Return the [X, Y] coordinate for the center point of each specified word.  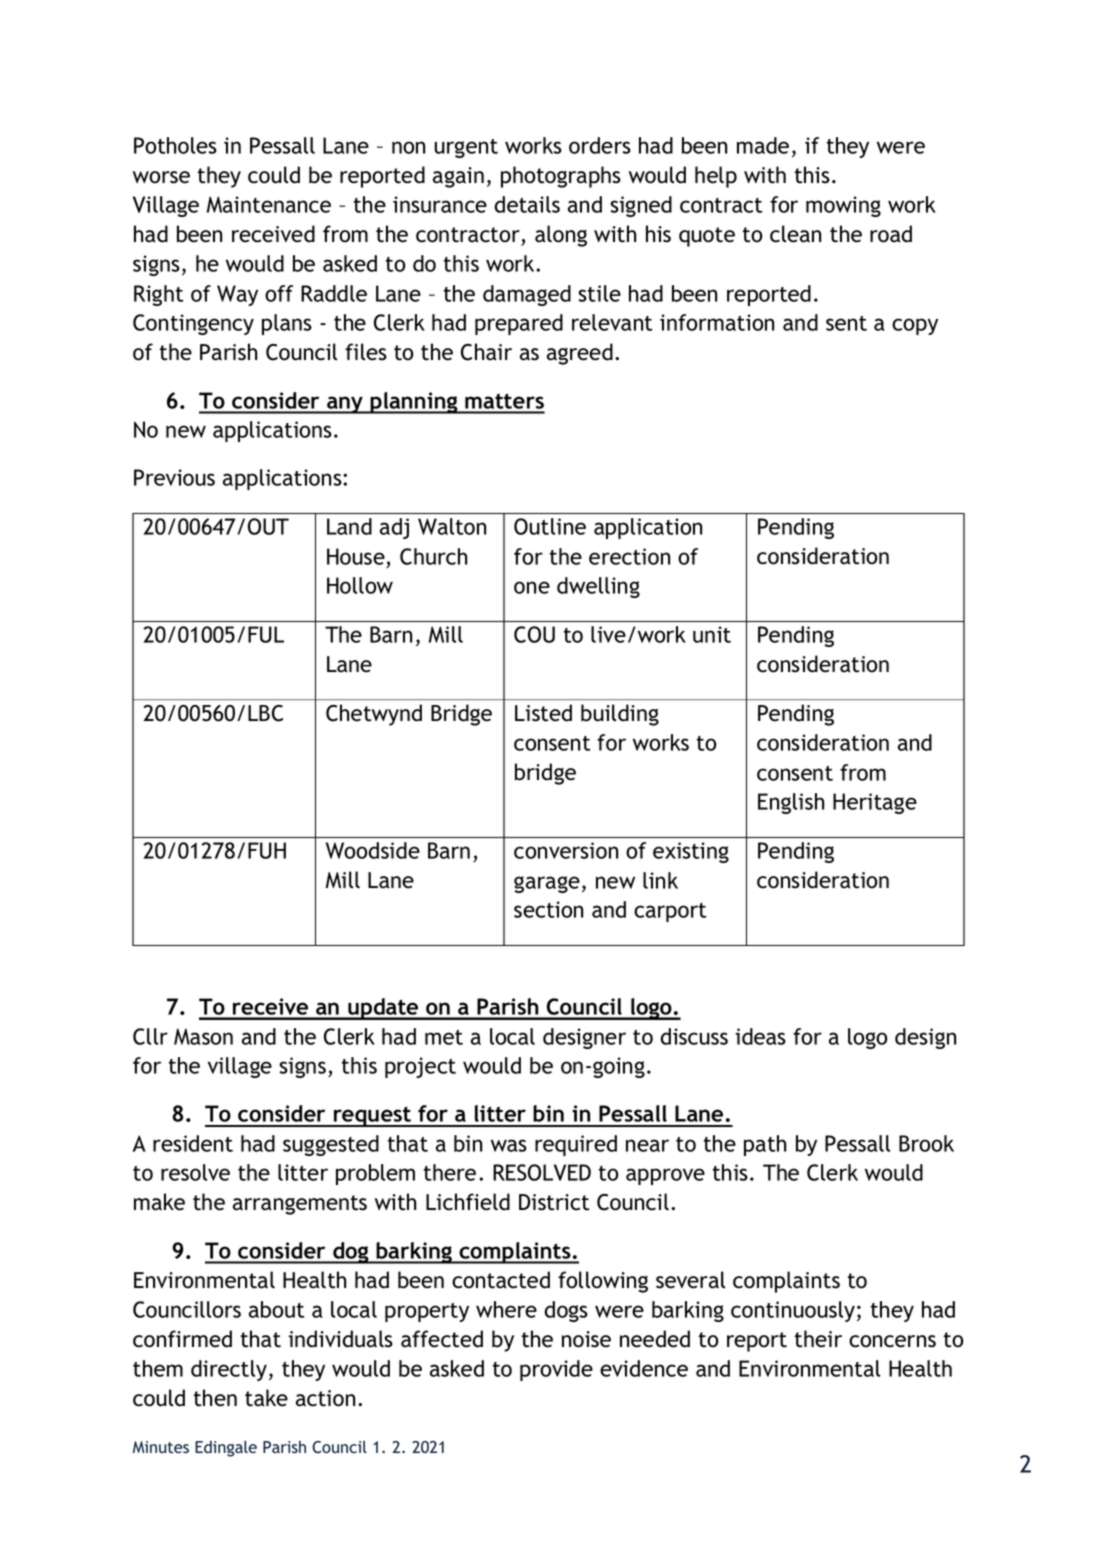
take [266, 1398]
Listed [543, 713]
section [548, 909]
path [765, 1145]
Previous [174, 477]
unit [712, 634]
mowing [843, 206]
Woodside [373, 850]
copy [915, 326]
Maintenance [269, 204]
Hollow [360, 585]
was [509, 1145]
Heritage [875, 803]
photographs [561, 177]
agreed [580, 354]
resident [193, 1143]
